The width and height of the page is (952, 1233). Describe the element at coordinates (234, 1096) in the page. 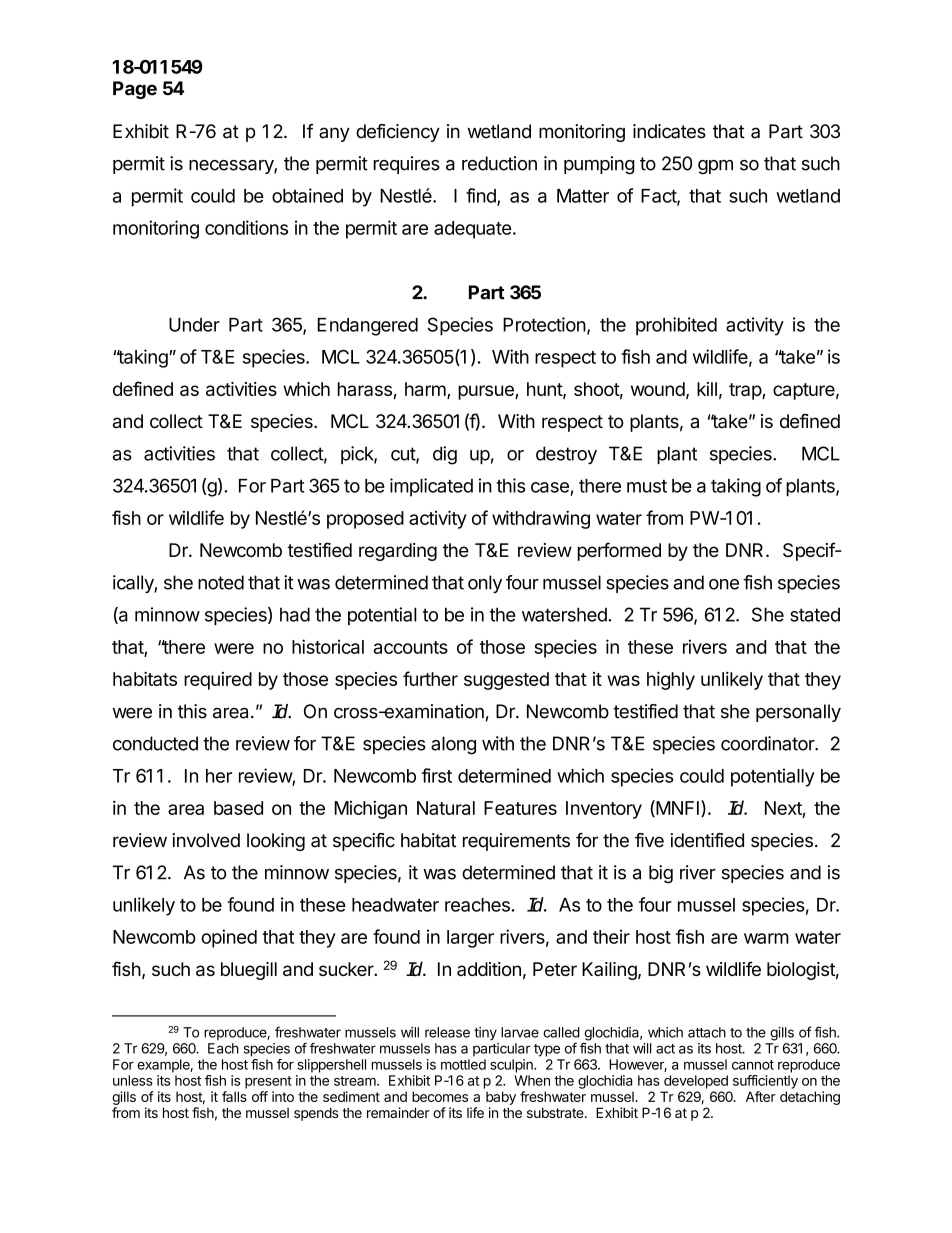

I see `falls` at that location.
